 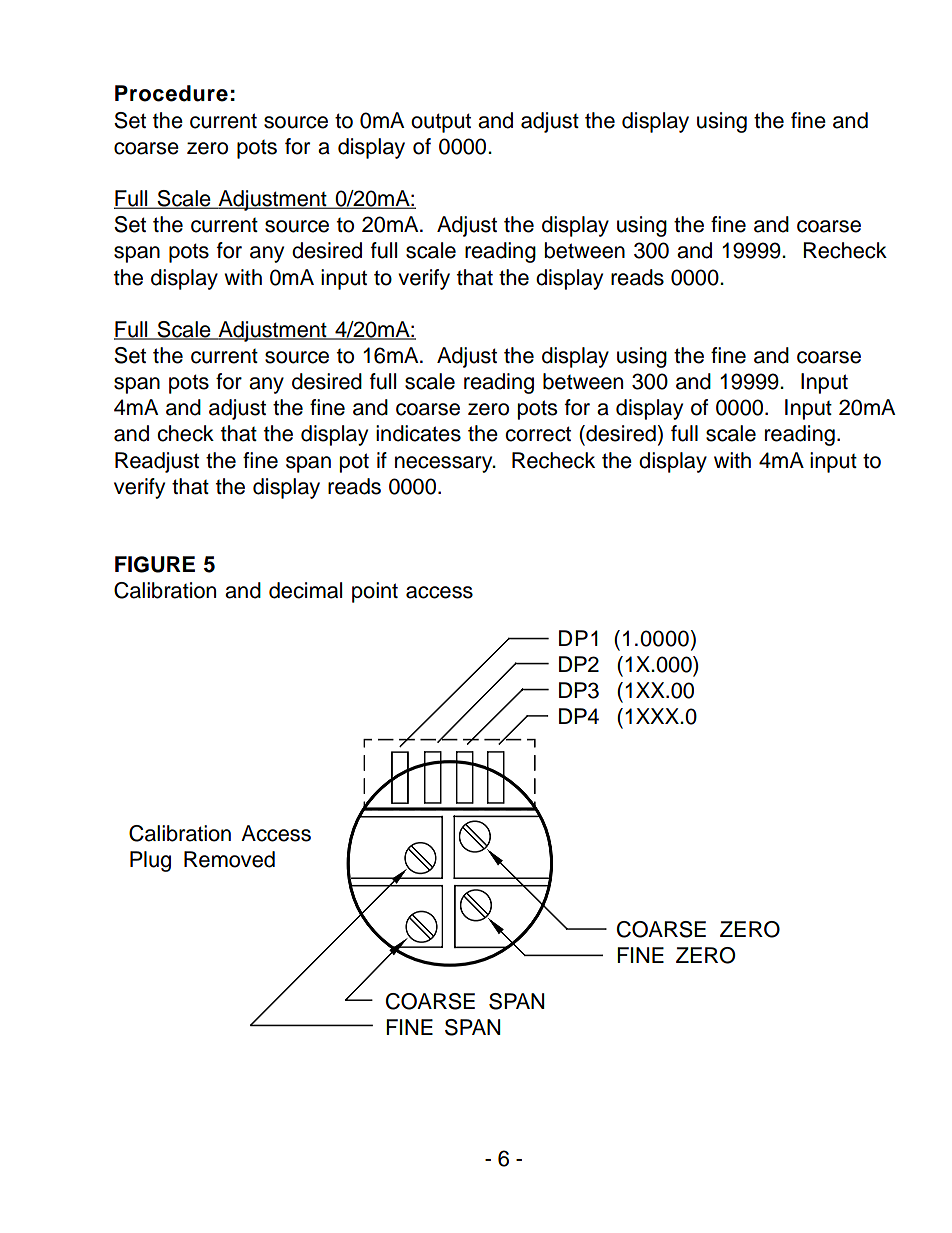 I want to click on Procedure, so click(x=171, y=93).
